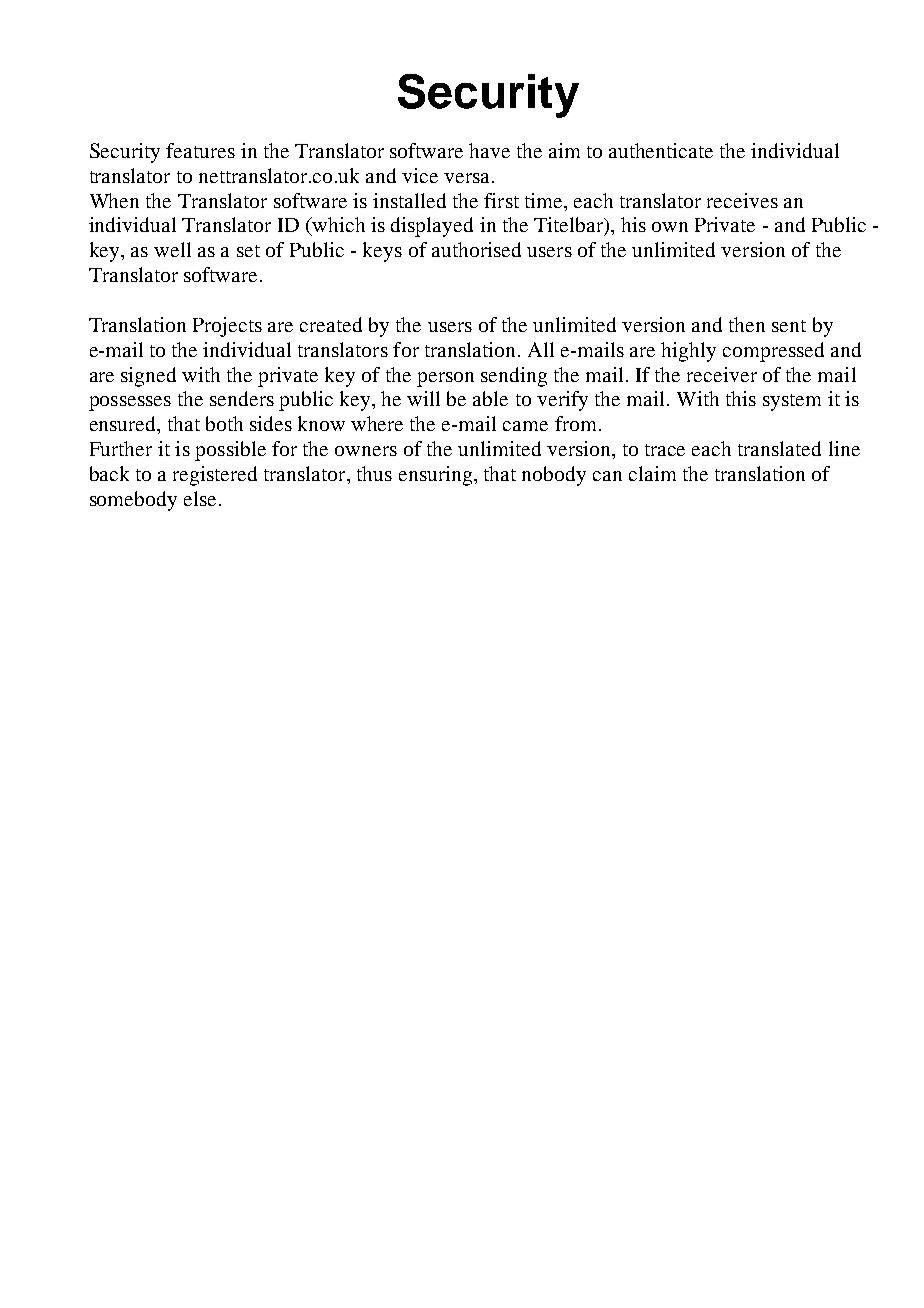  I want to click on claim, so click(652, 473).
